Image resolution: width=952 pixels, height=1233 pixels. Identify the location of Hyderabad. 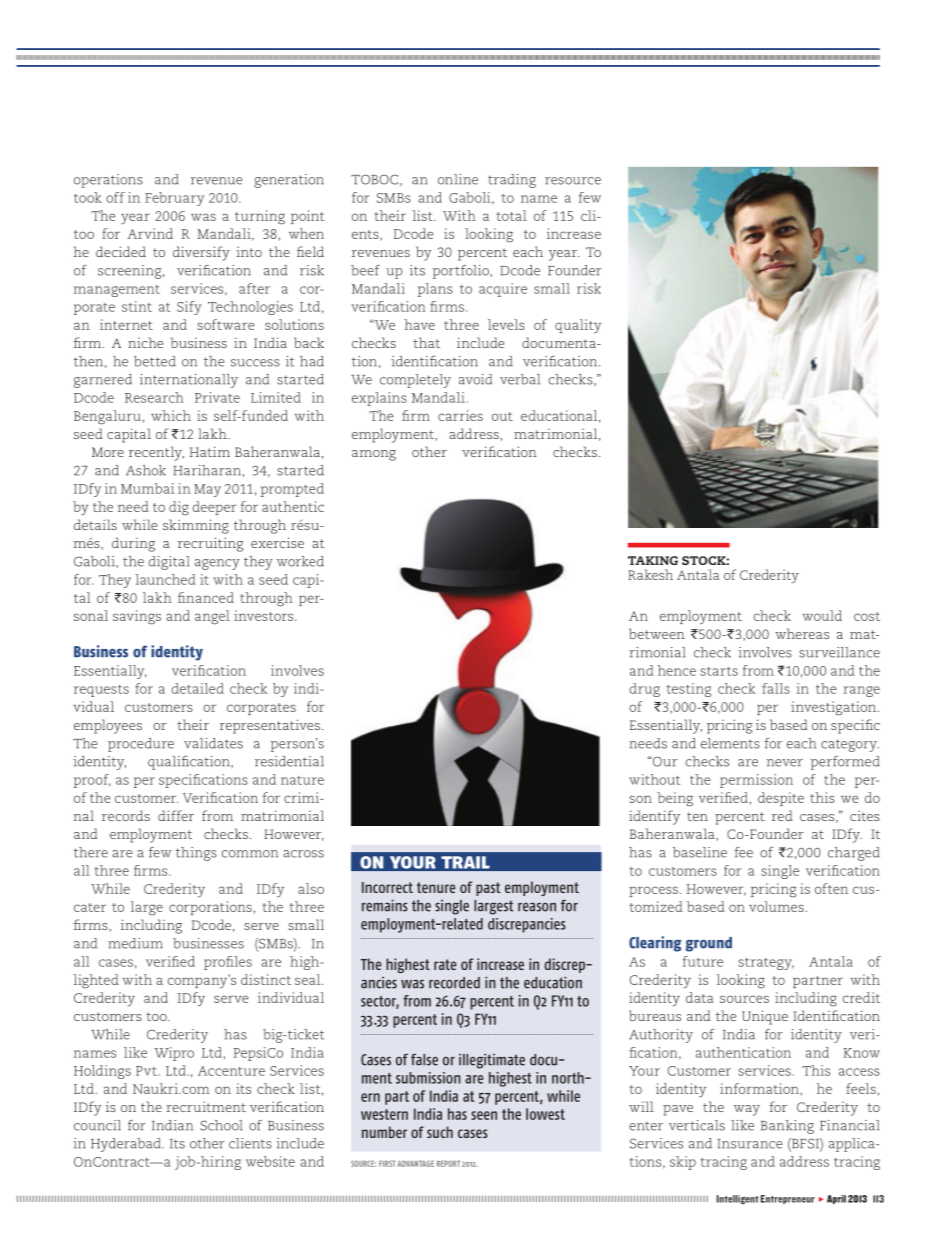
(127, 1145).
